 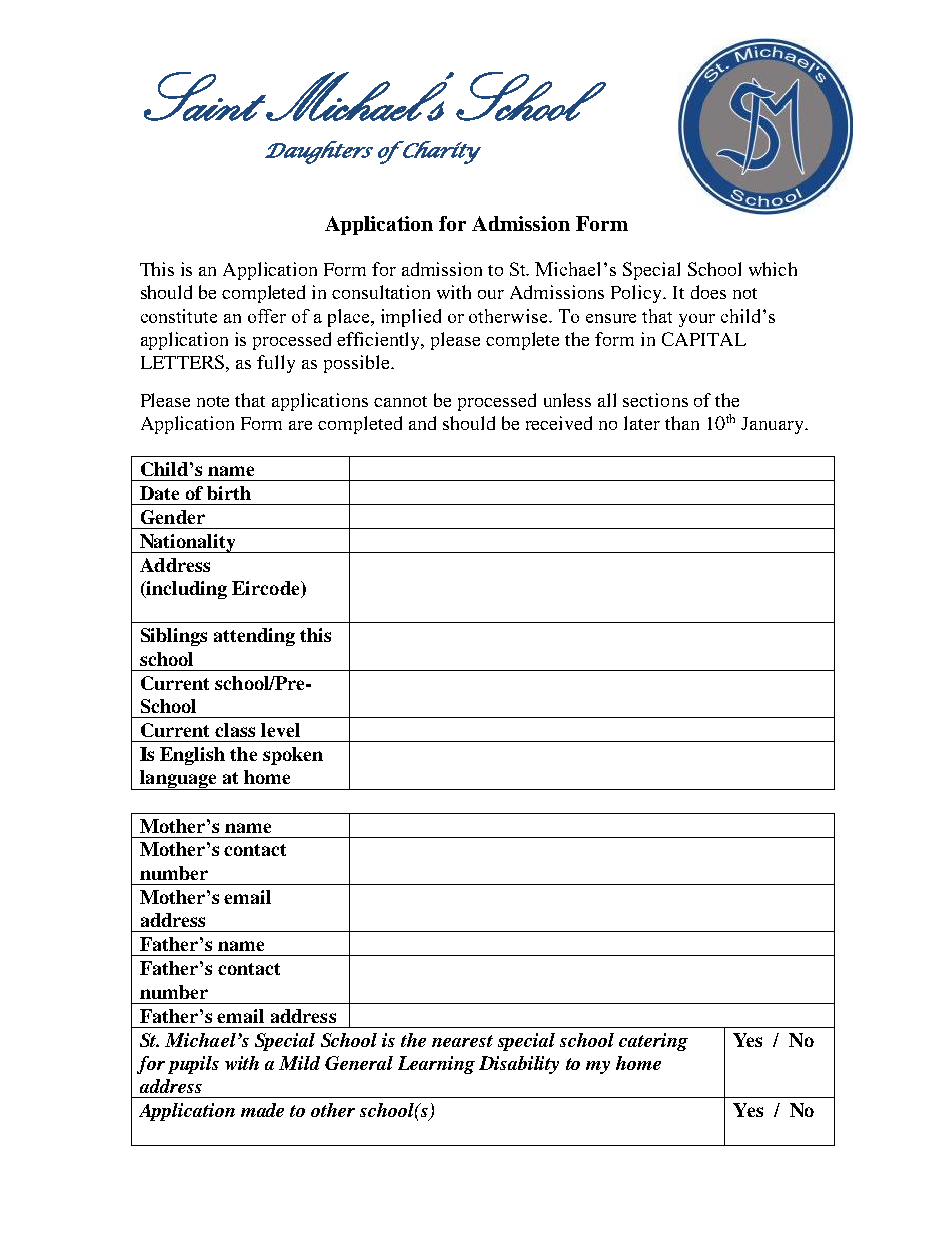 I want to click on Learning, so click(x=436, y=1065).
